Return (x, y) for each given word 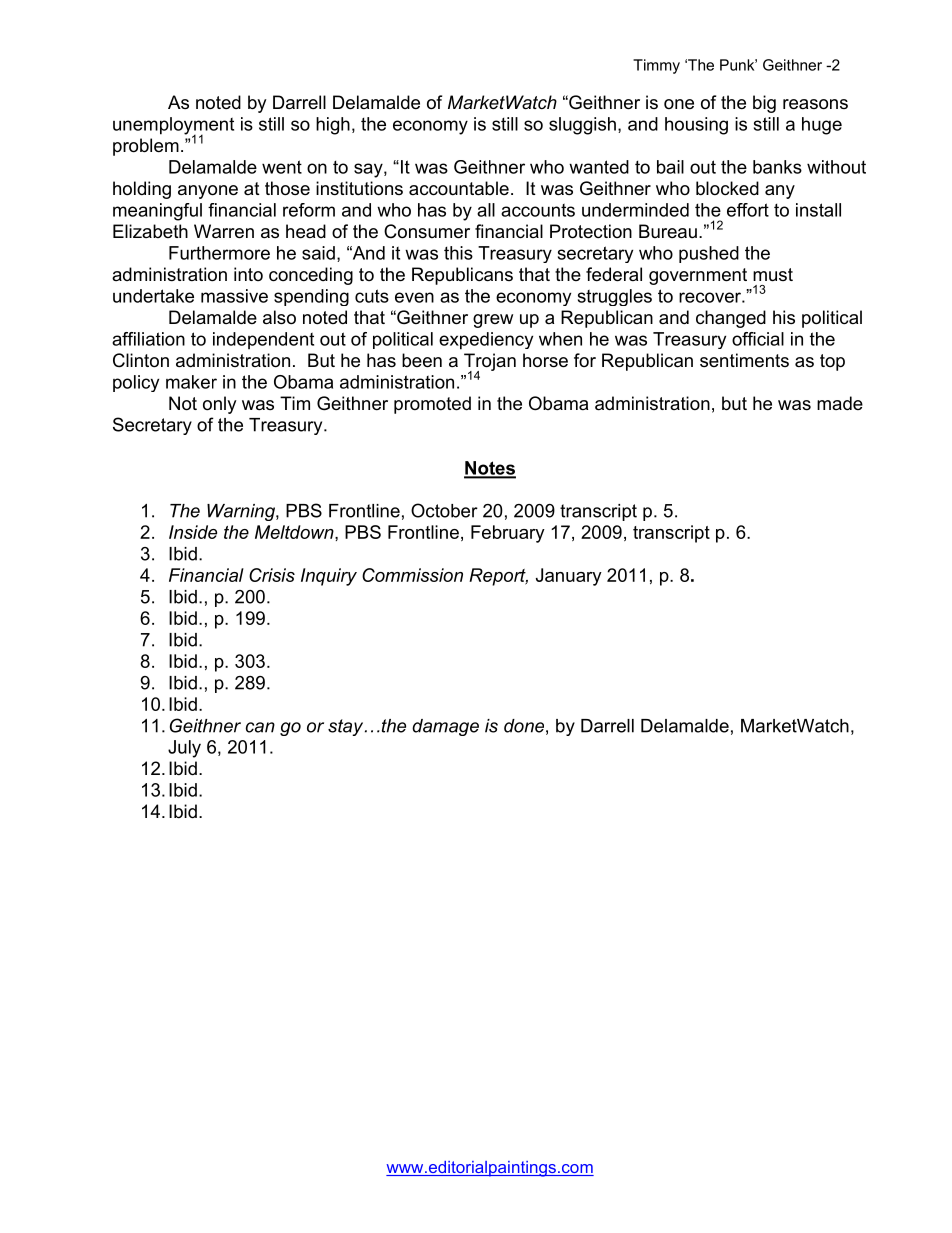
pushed (709, 254)
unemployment (173, 127)
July (184, 749)
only (220, 405)
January (569, 577)
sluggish (582, 126)
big (764, 104)
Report (498, 577)
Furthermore (219, 253)
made (840, 403)
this (458, 253)
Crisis (272, 575)
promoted (432, 405)
